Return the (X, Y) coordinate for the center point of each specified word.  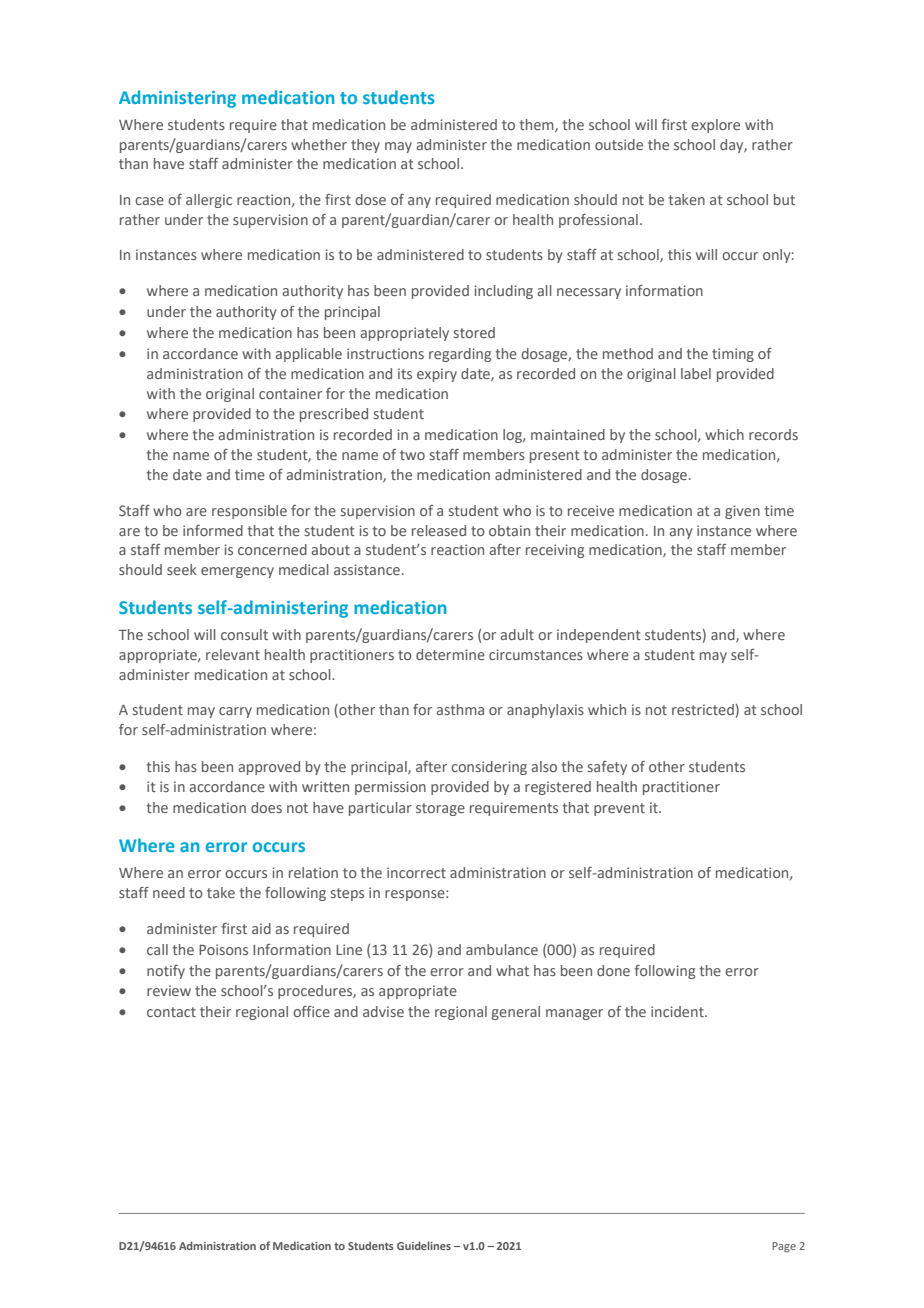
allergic (209, 201)
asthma (460, 709)
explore (715, 126)
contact (171, 1012)
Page (784, 1247)
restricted (703, 709)
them (537, 125)
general (516, 1013)
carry (235, 712)
